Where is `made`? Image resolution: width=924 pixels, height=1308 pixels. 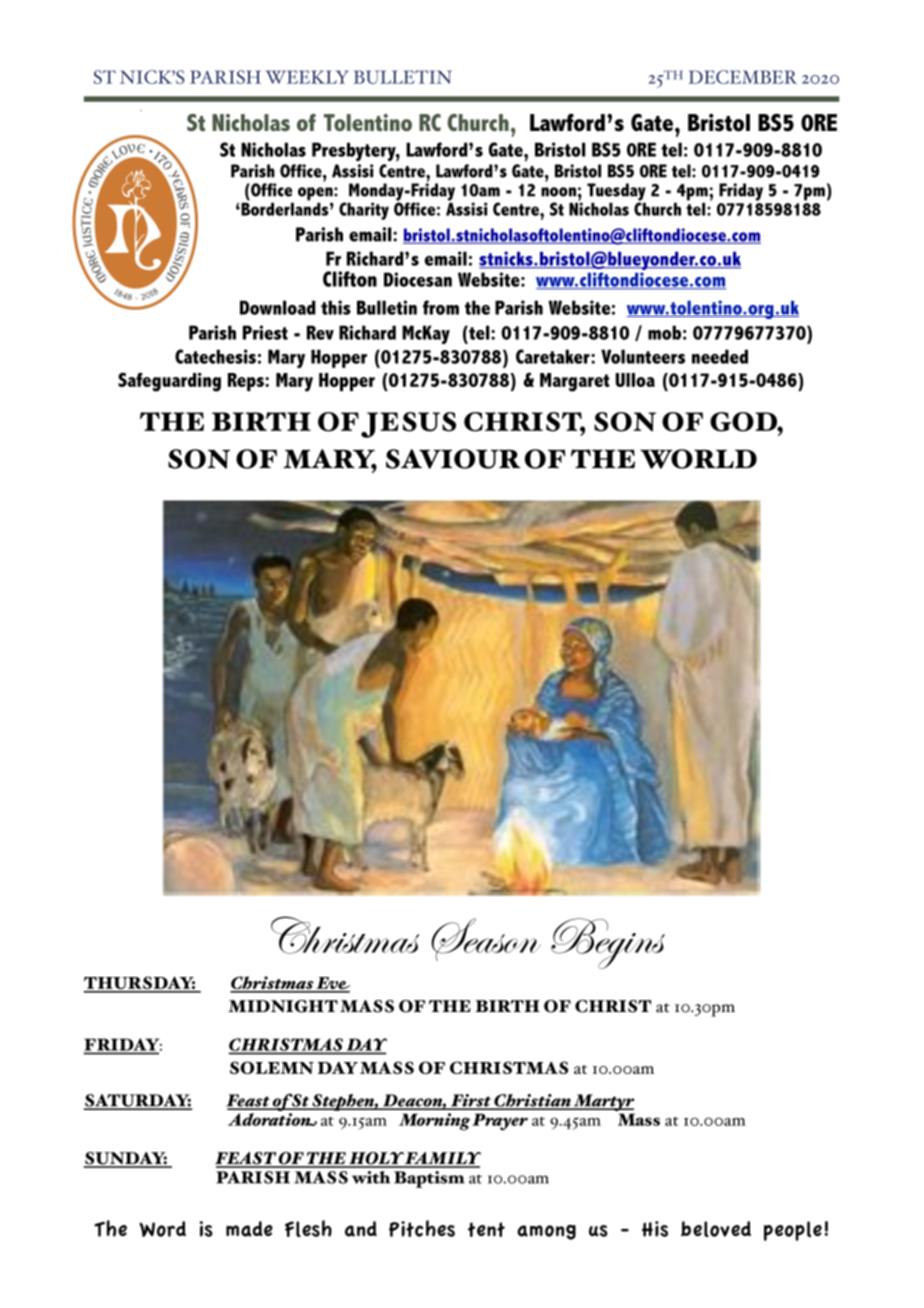
made is located at coordinates (249, 1229).
